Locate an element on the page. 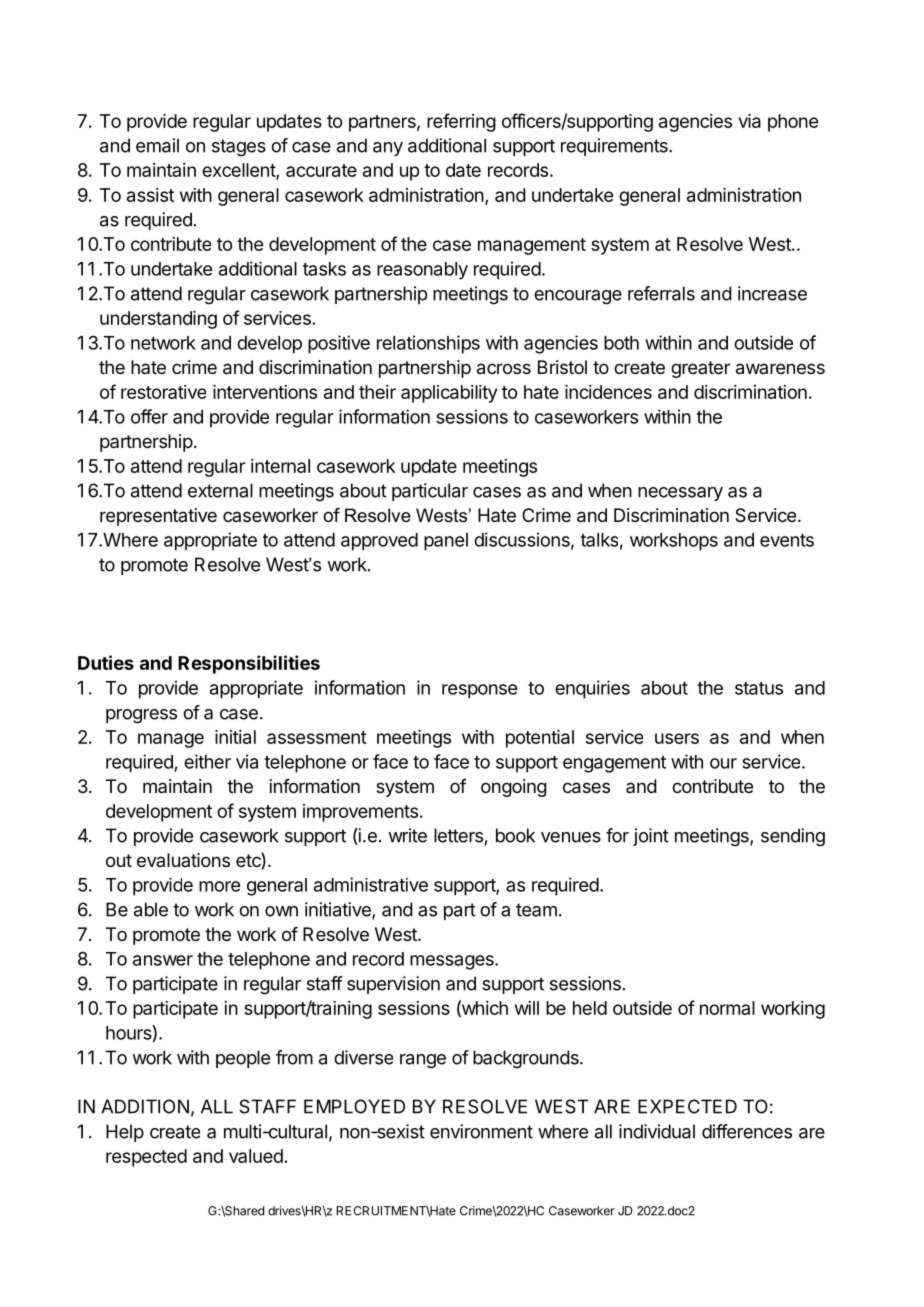  referring is located at coordinates (461, 122).
